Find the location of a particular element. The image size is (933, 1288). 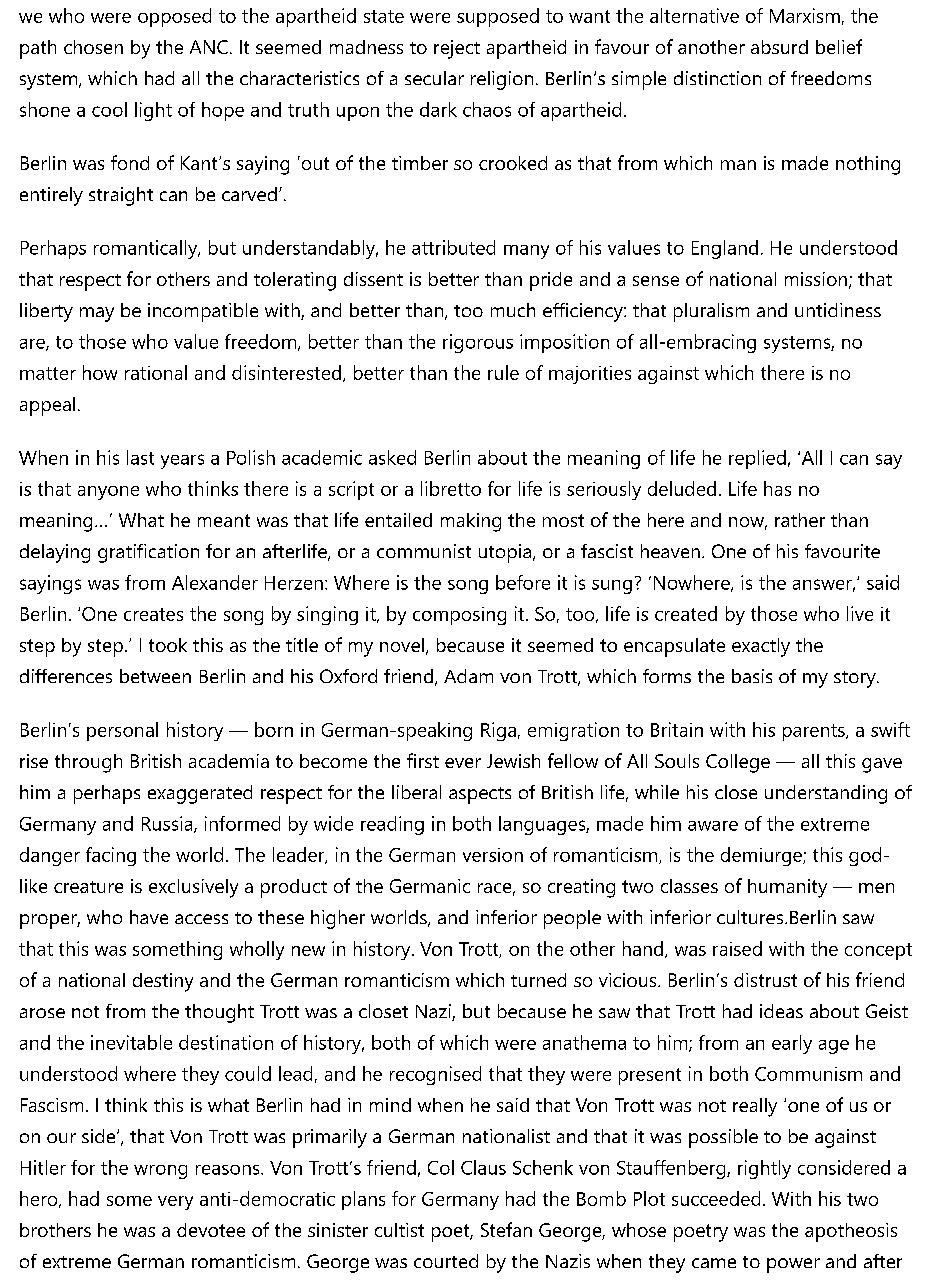

power is located at coordinates (793, 1265).
